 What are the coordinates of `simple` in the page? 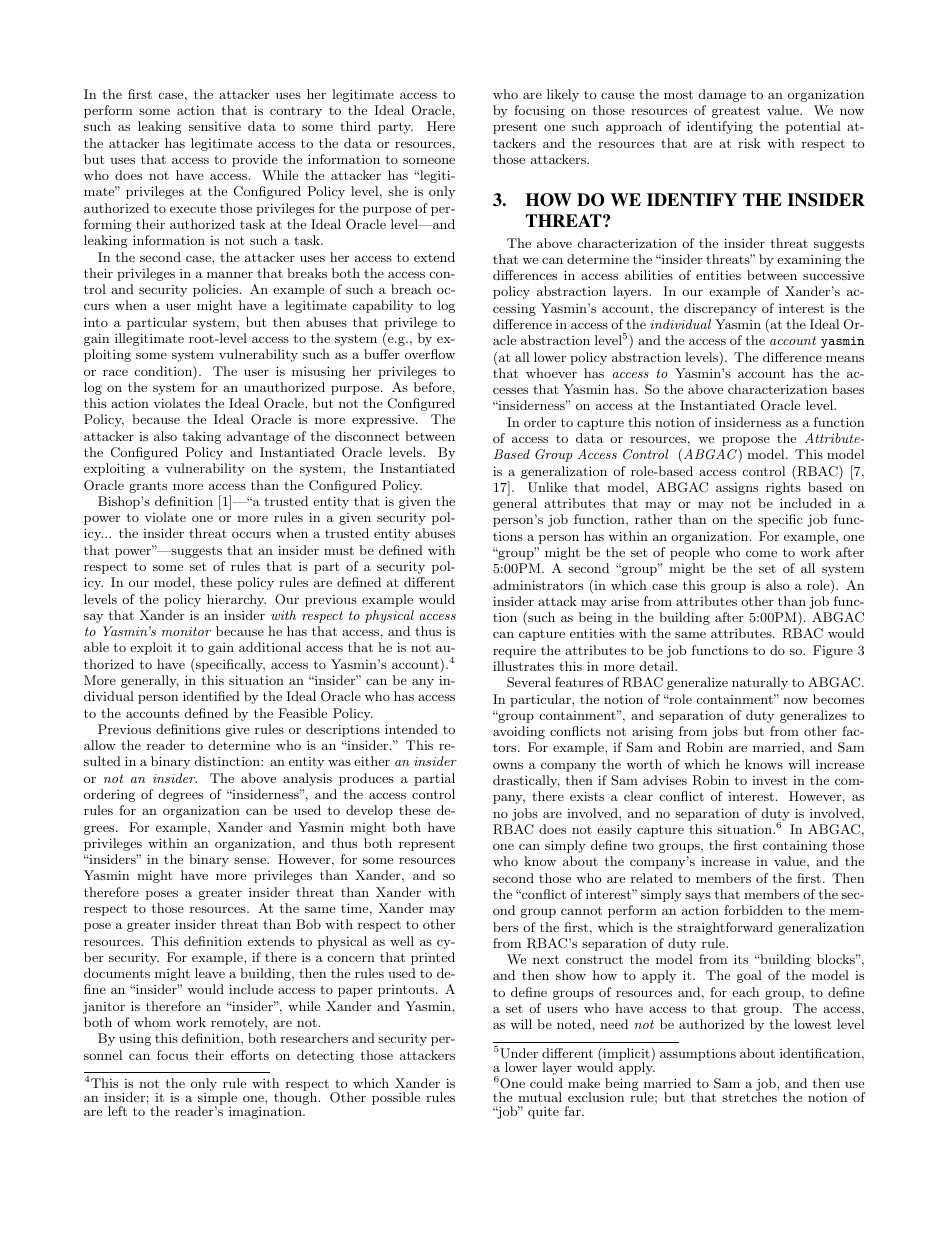 It's located at (217, 1100).
